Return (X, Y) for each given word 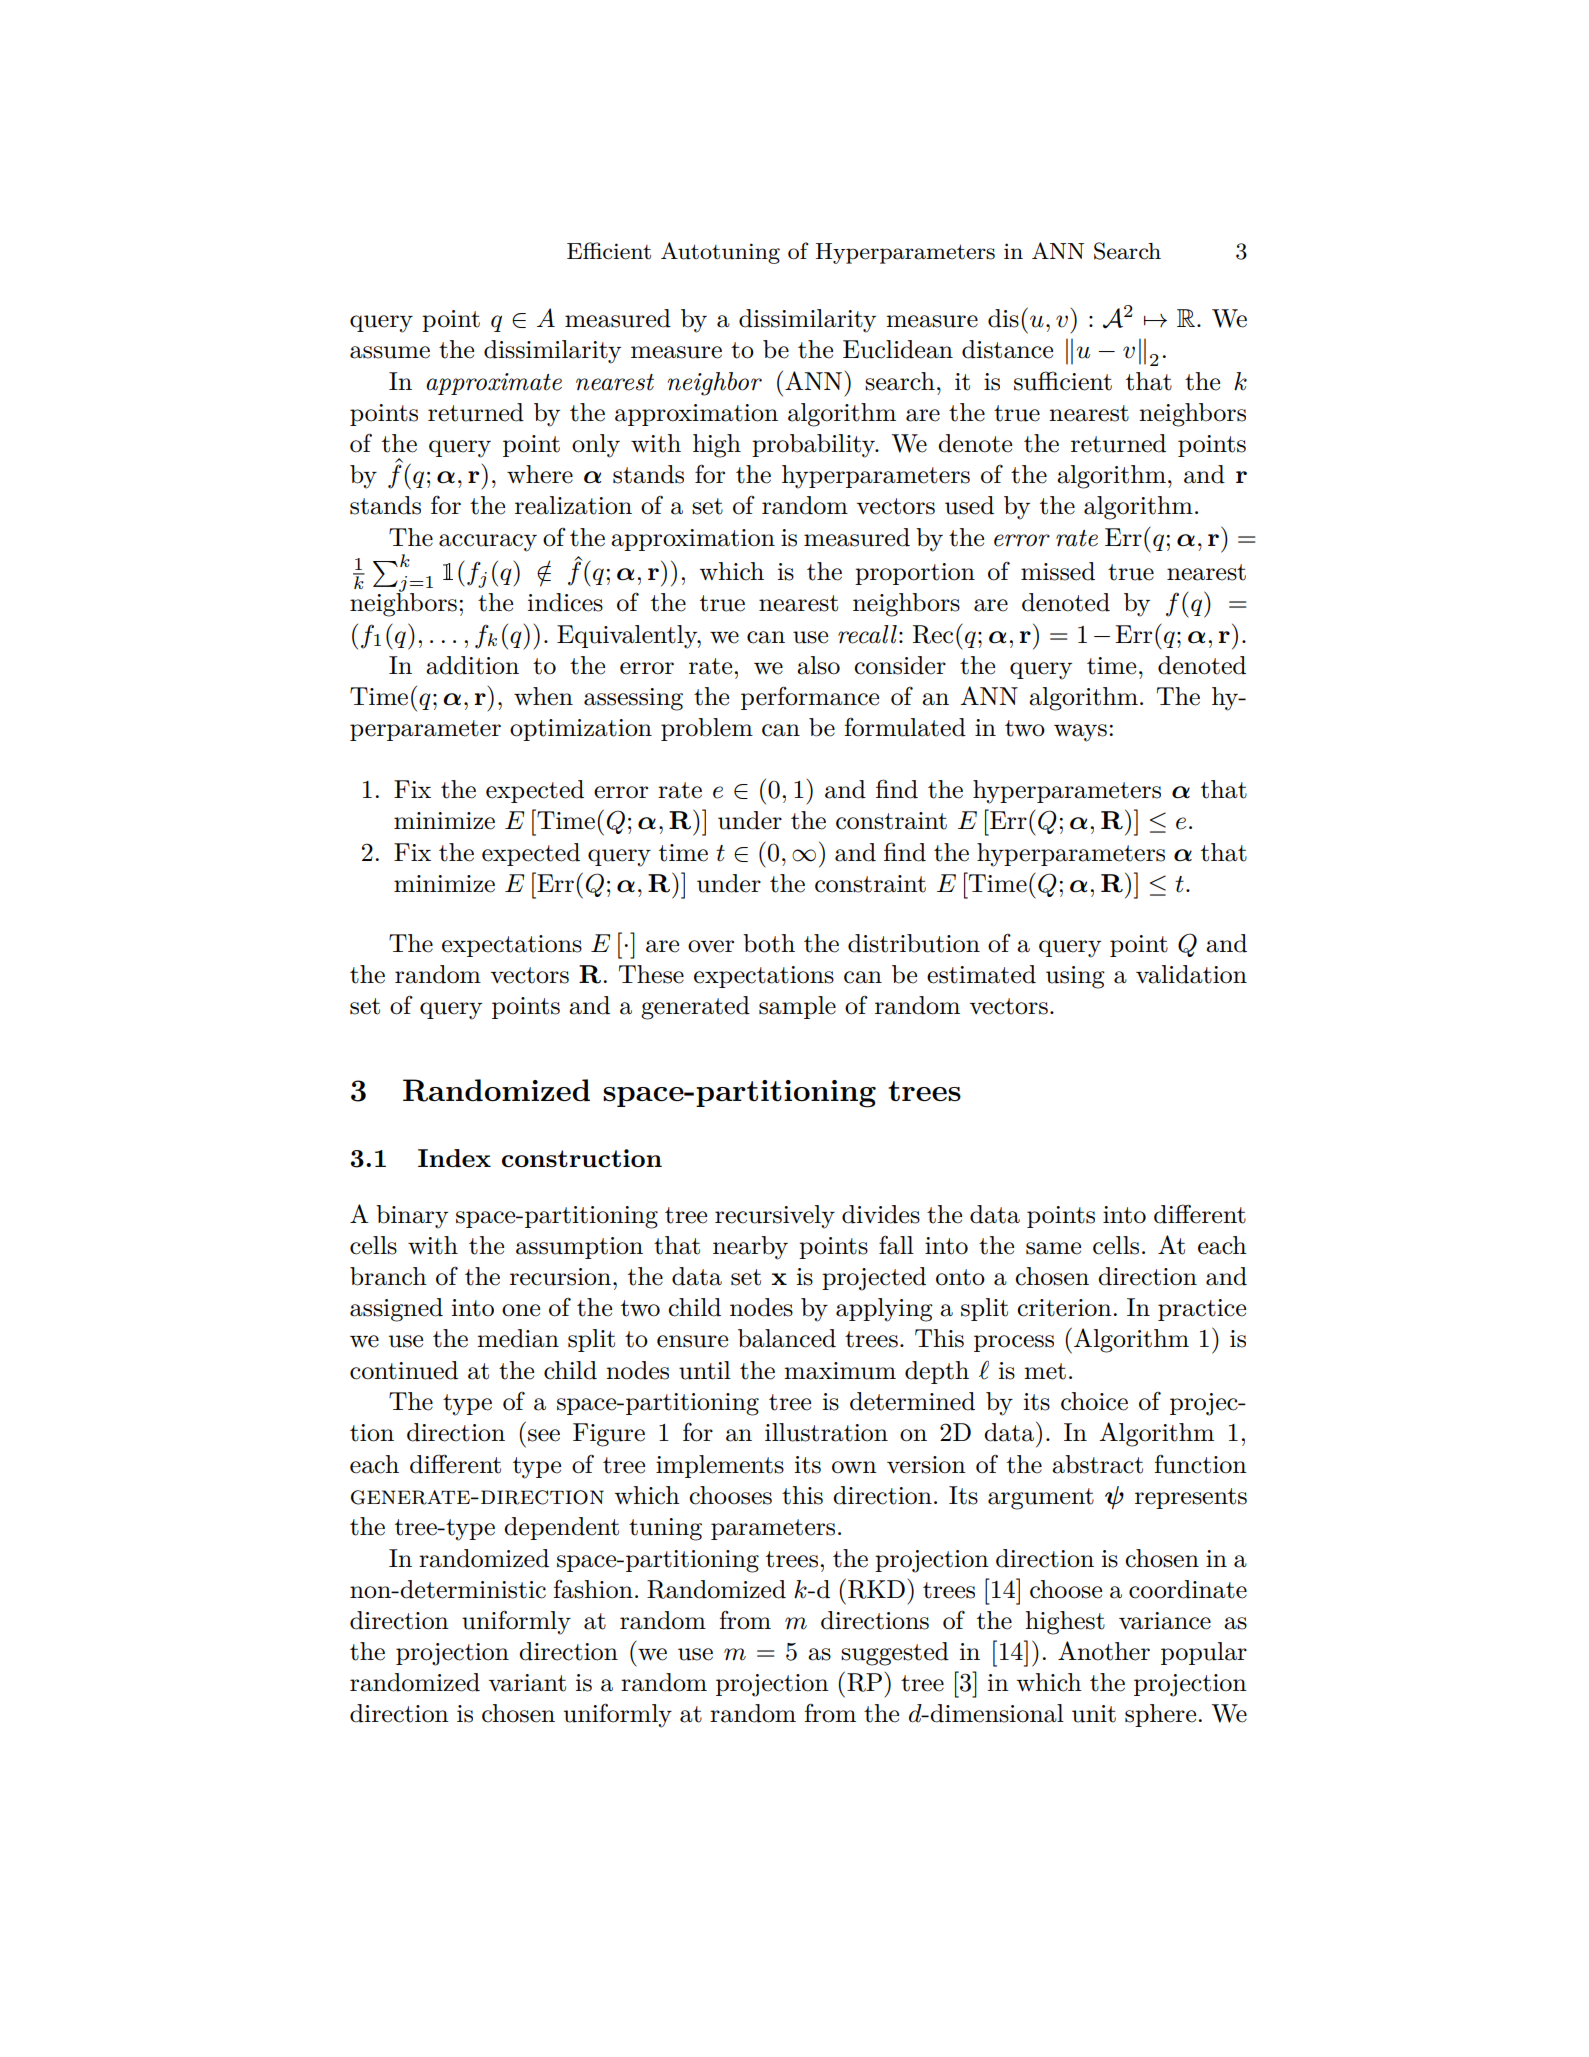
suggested (895, 1654)
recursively (775, 1217)
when (543, 696)
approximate (494, 384)
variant (527, 1683)
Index (454, 1158)
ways (1080, 733)
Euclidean (898, 349)
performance (810, 698)
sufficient (1063, 381)
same (1053, 1248)
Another (1104, 1651)
